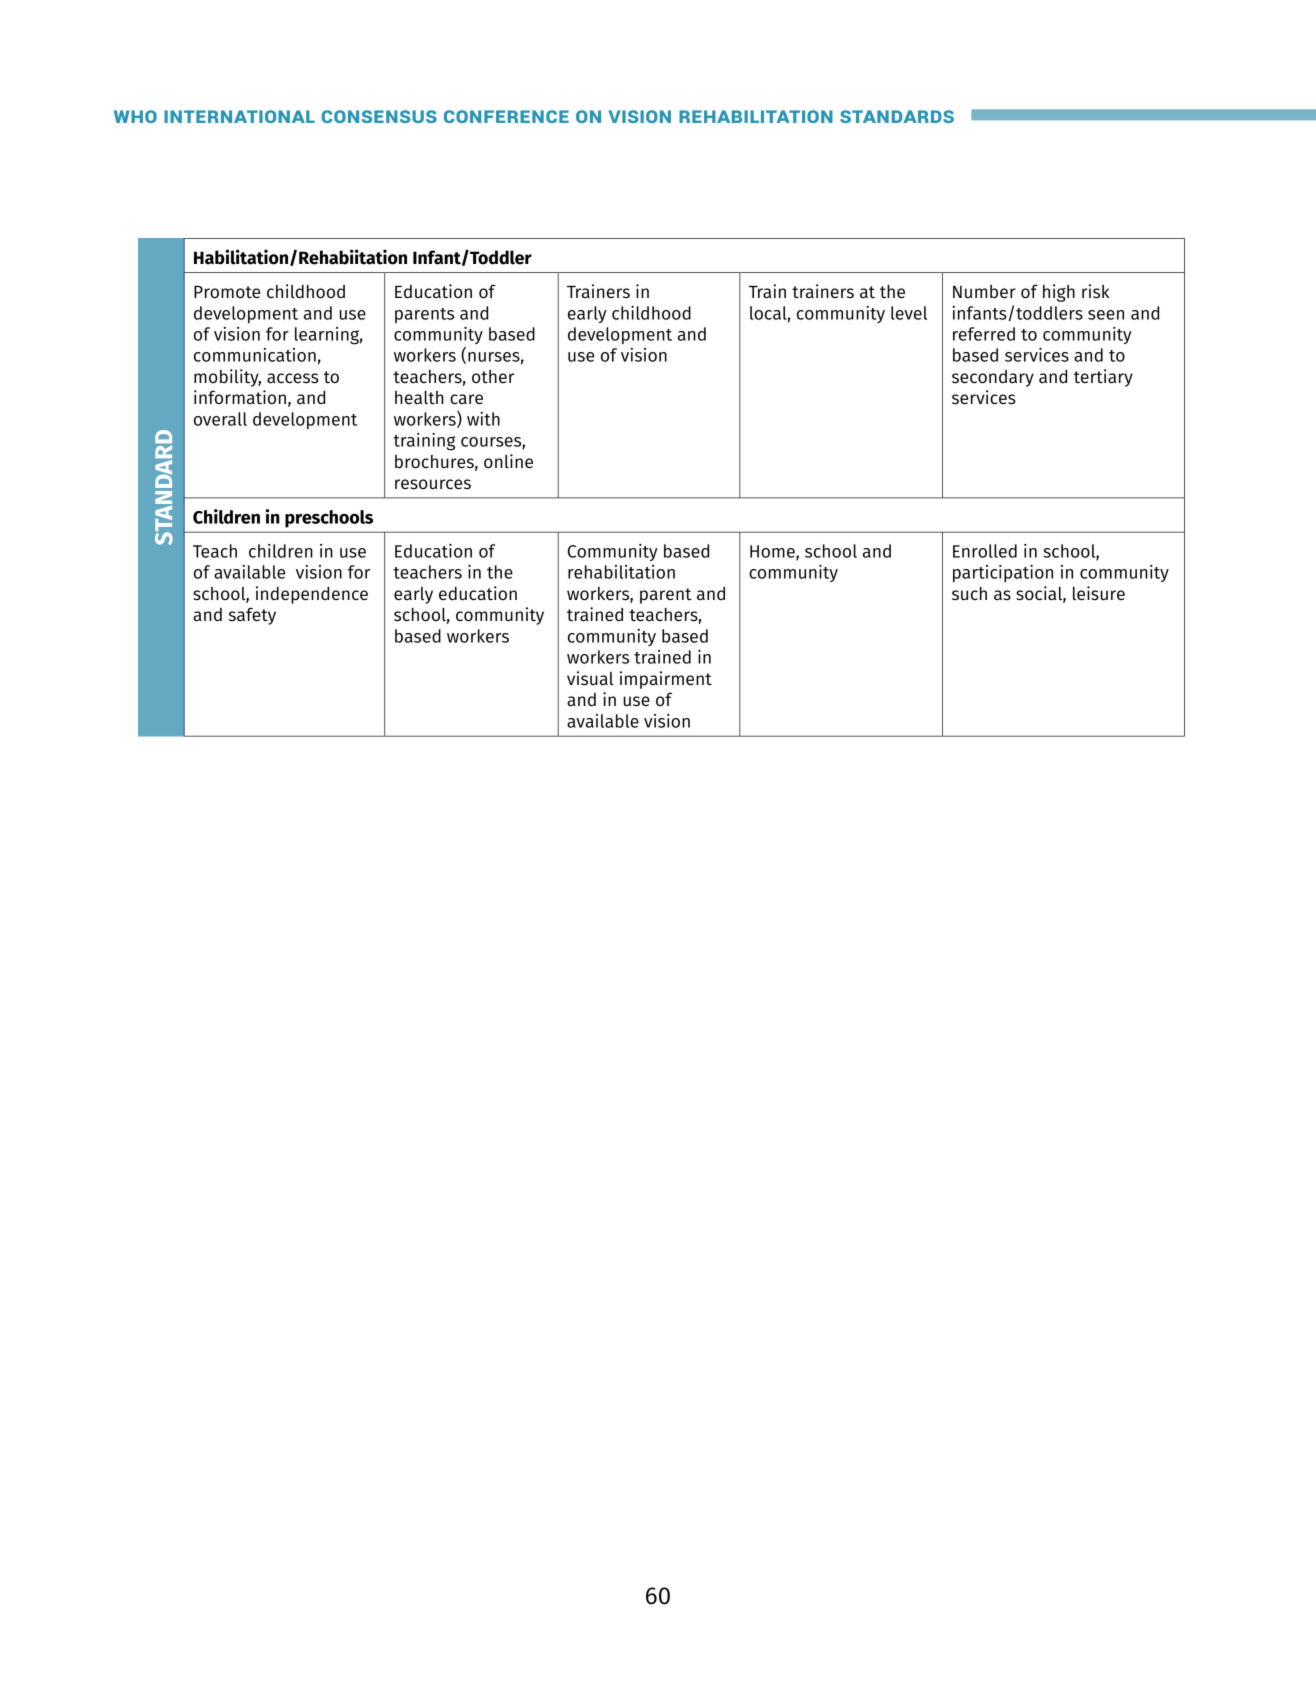  What do you see at coordinates (508, 461) in the document?
I see `online` at bounding box center [508, 461].
